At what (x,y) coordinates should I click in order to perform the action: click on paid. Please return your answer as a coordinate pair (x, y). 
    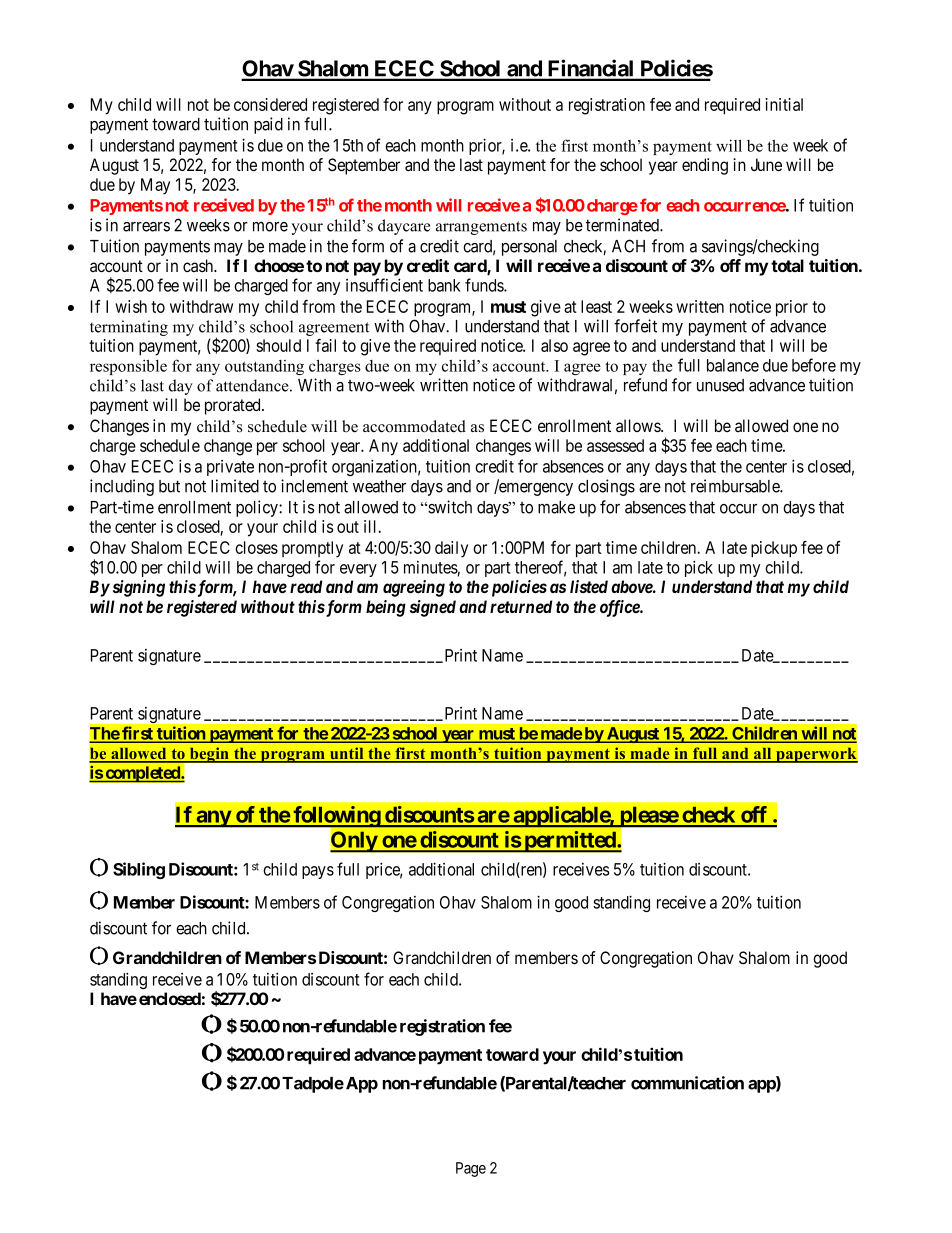
    Looking at the image, I should click on (268, 125).
